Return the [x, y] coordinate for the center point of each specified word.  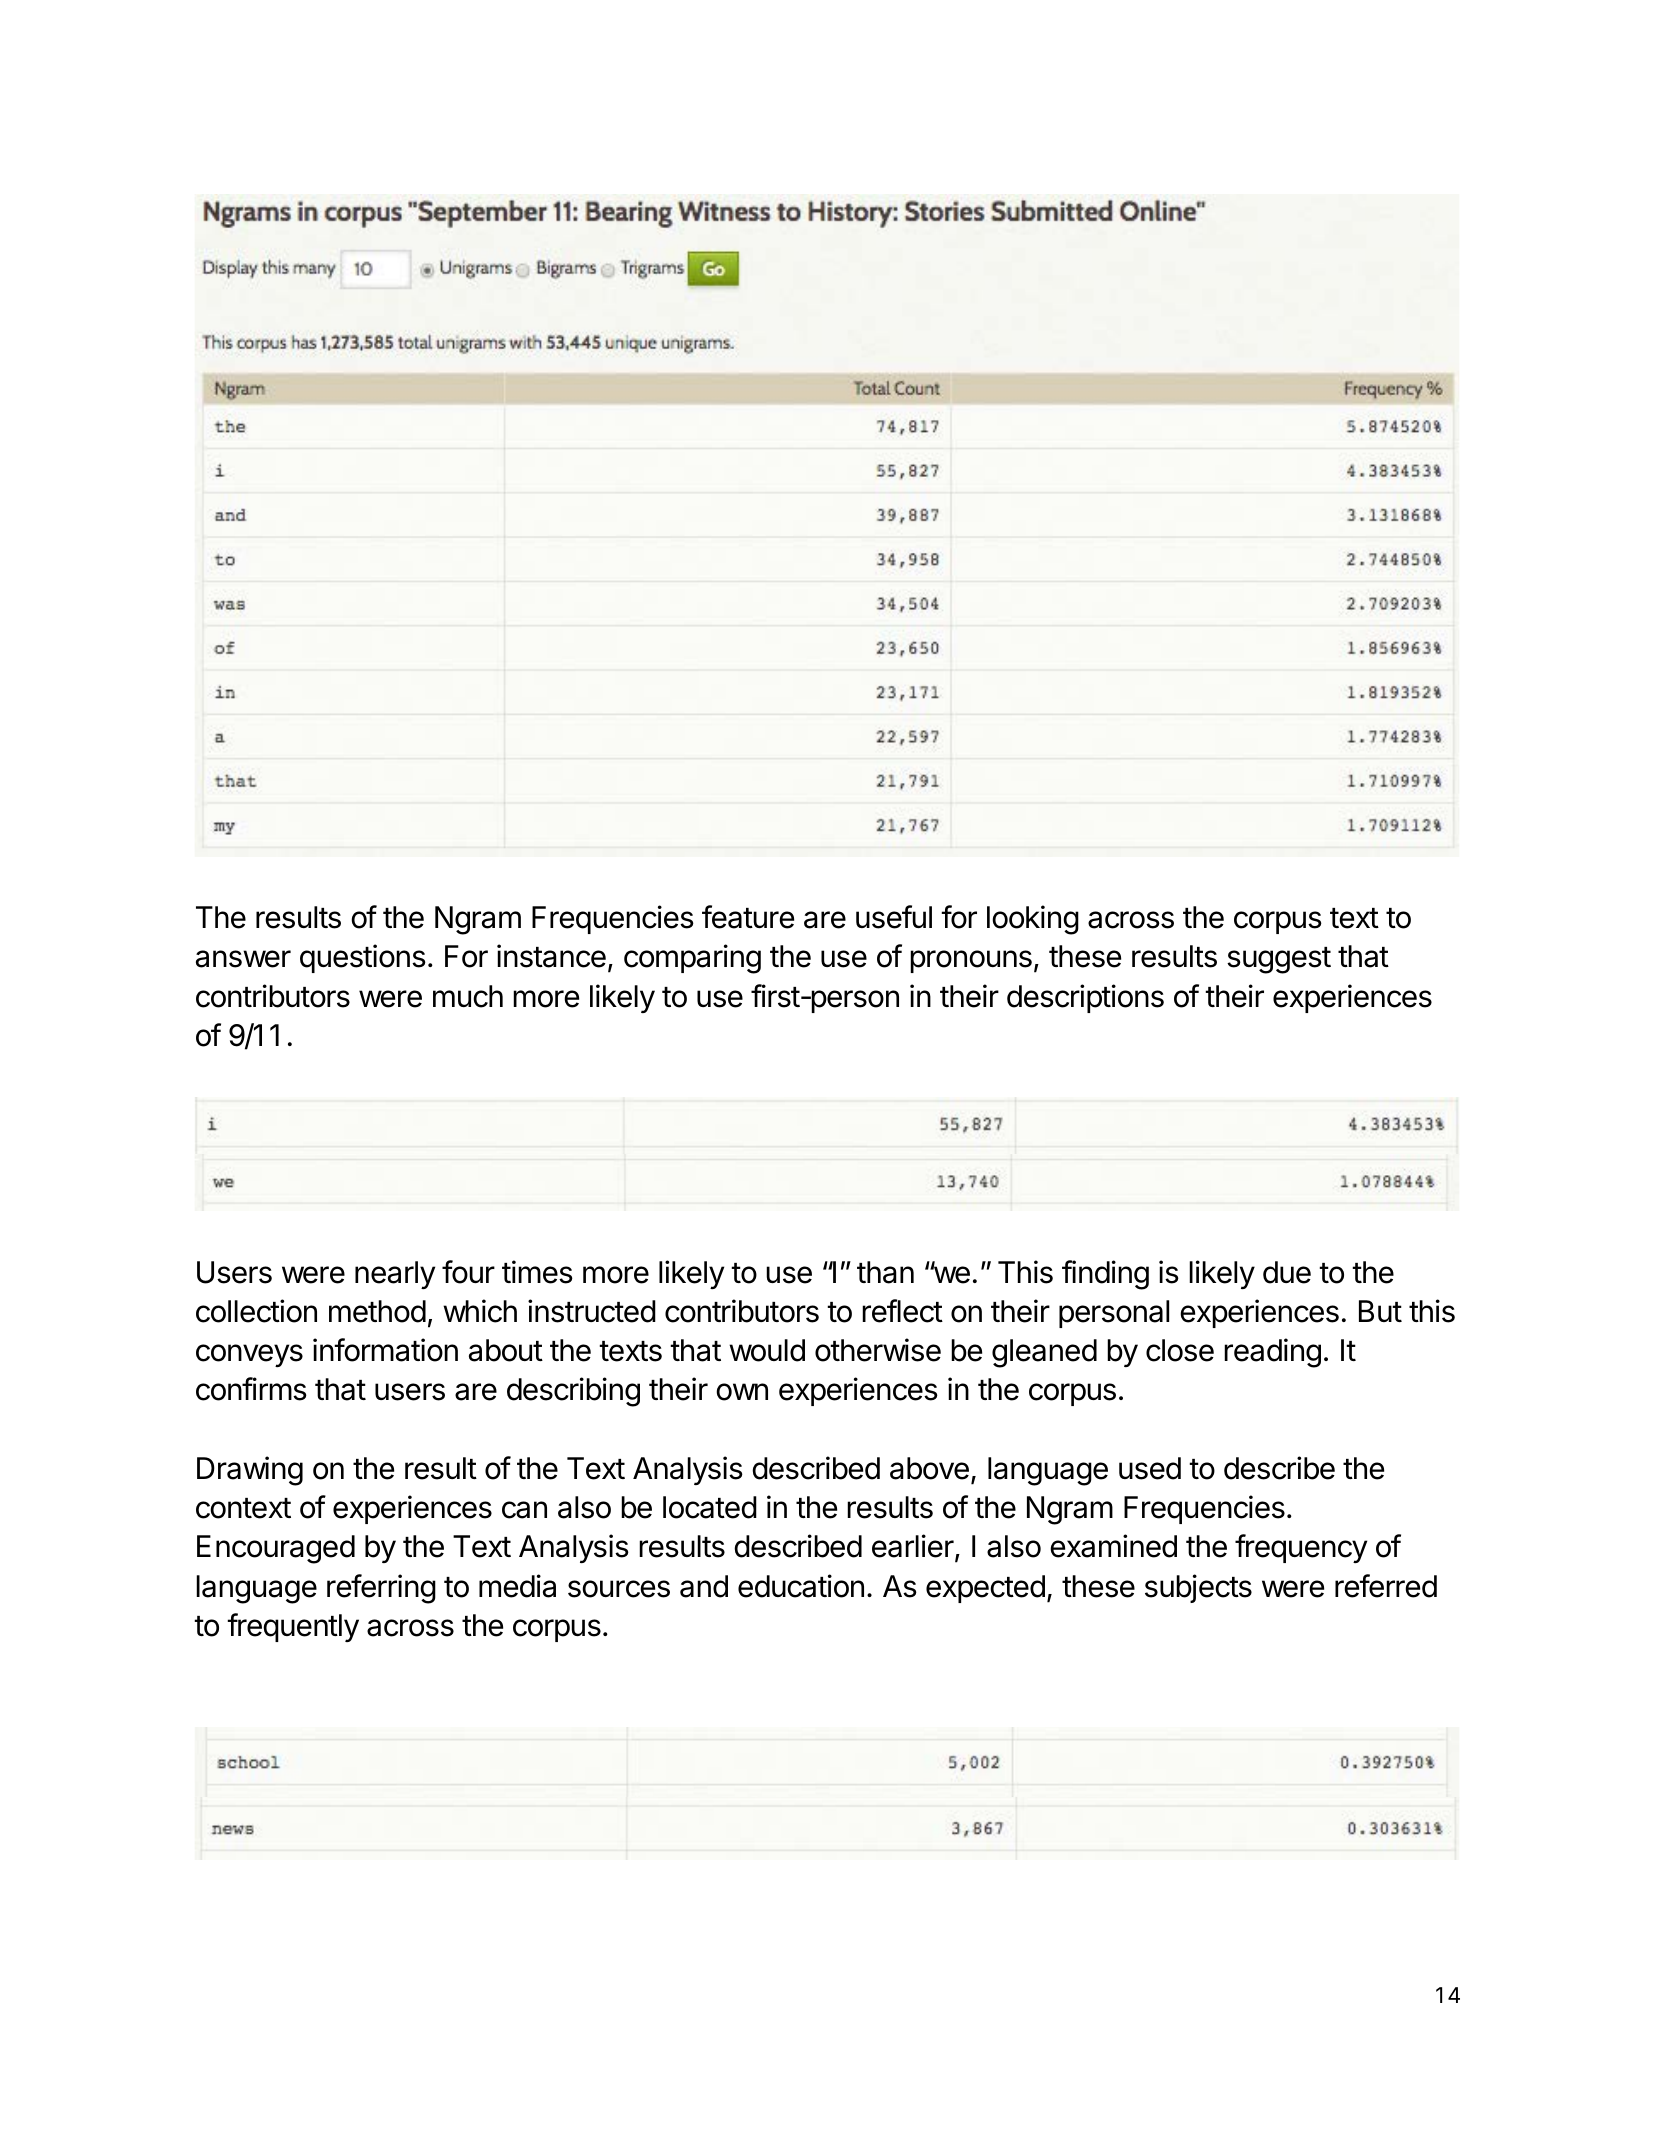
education [801, 1586]
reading [1272, 1353]
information [385, 1350]
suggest [1279, 960]
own [742, 1392]
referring [381, 1589]
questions [363, 958]
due [1287, 1272]
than [885, 1272]
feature [748, 917]
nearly [395, 1275]
